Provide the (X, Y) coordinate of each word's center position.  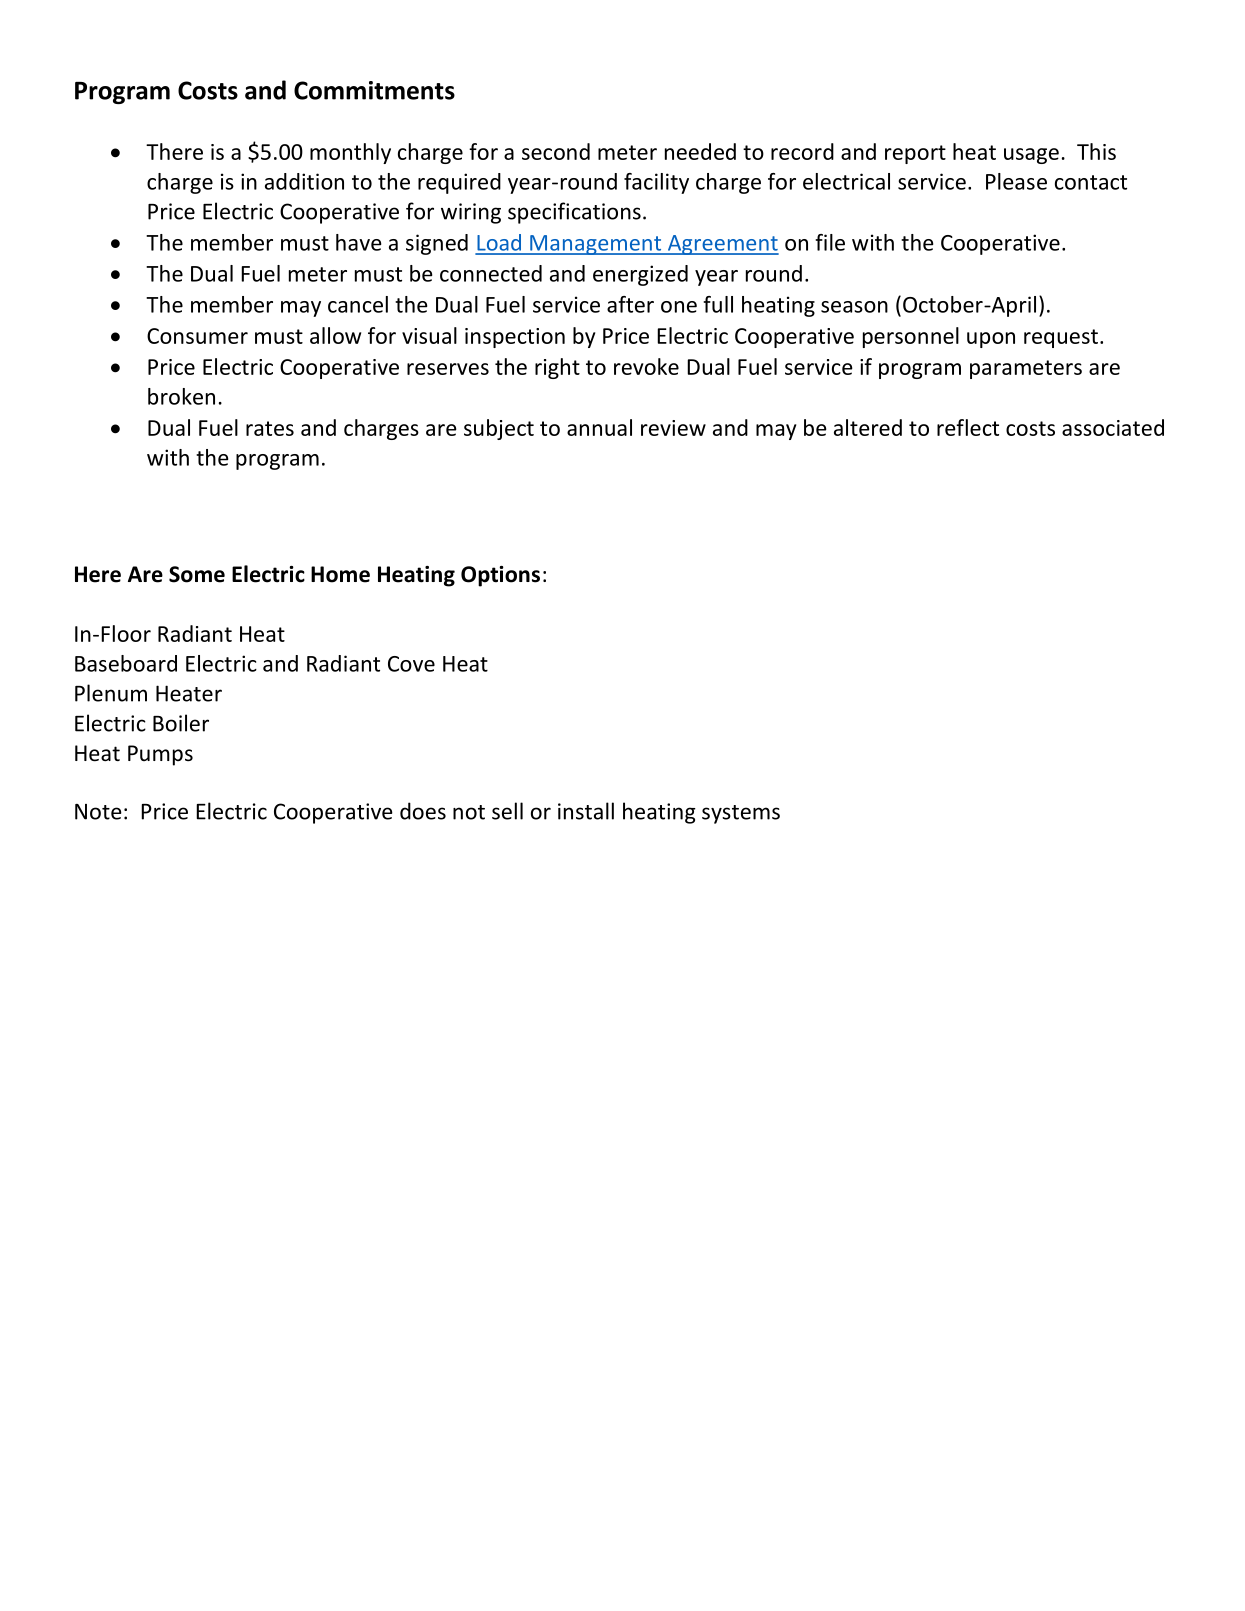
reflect (968, 427)
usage (1031, 156)
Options (500, 576)
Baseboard (126, 663)
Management (596, 245)
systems (741, 814)
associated (1113, 427)
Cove (411, 664)
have (358, 242)
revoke (646, 366)
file (830, 242)
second (556, 151)
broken (181, 396)
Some (197, 574)
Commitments (374, 90)
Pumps (160, 755)
